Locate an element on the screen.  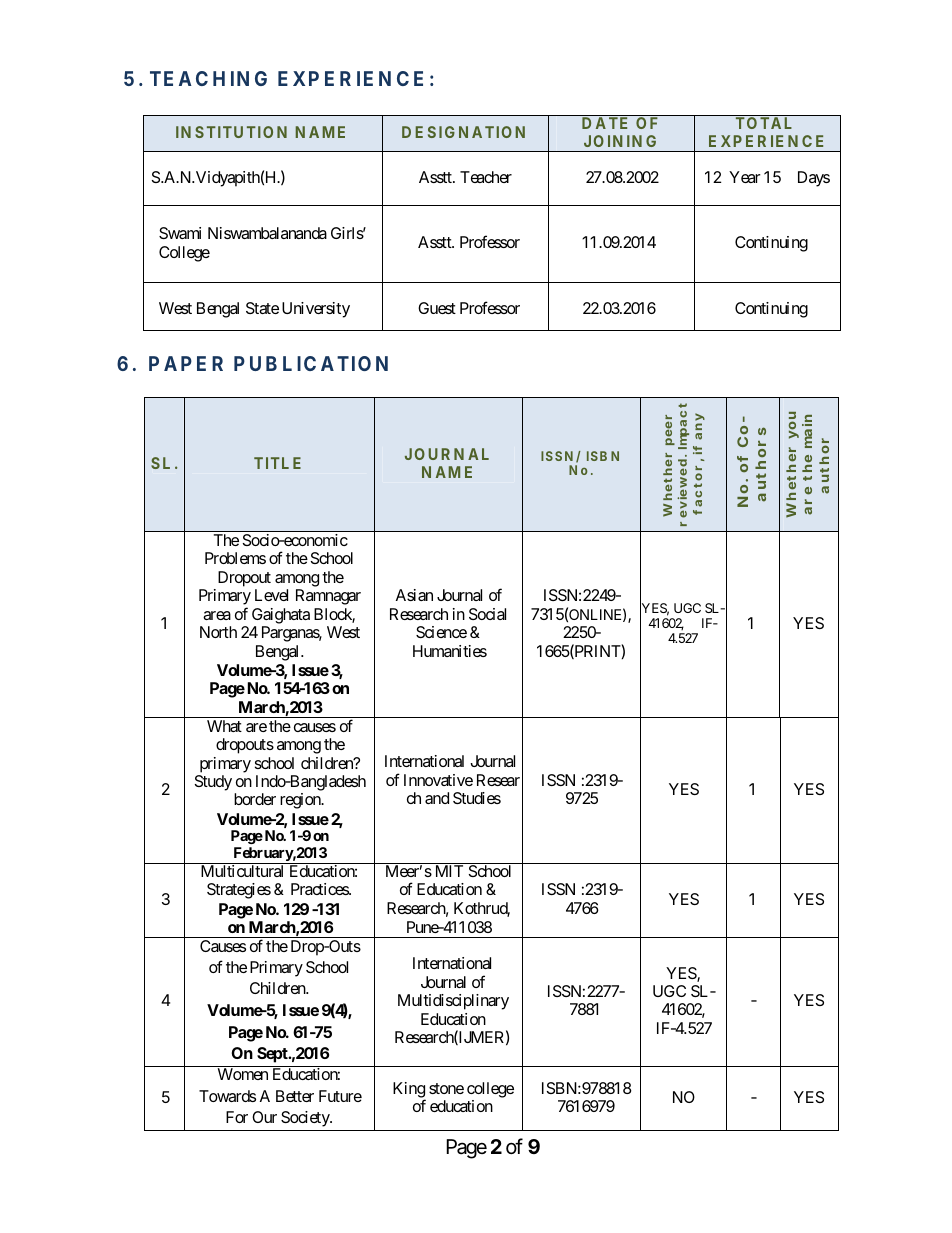
Social is located at coordinates (487, 614).
